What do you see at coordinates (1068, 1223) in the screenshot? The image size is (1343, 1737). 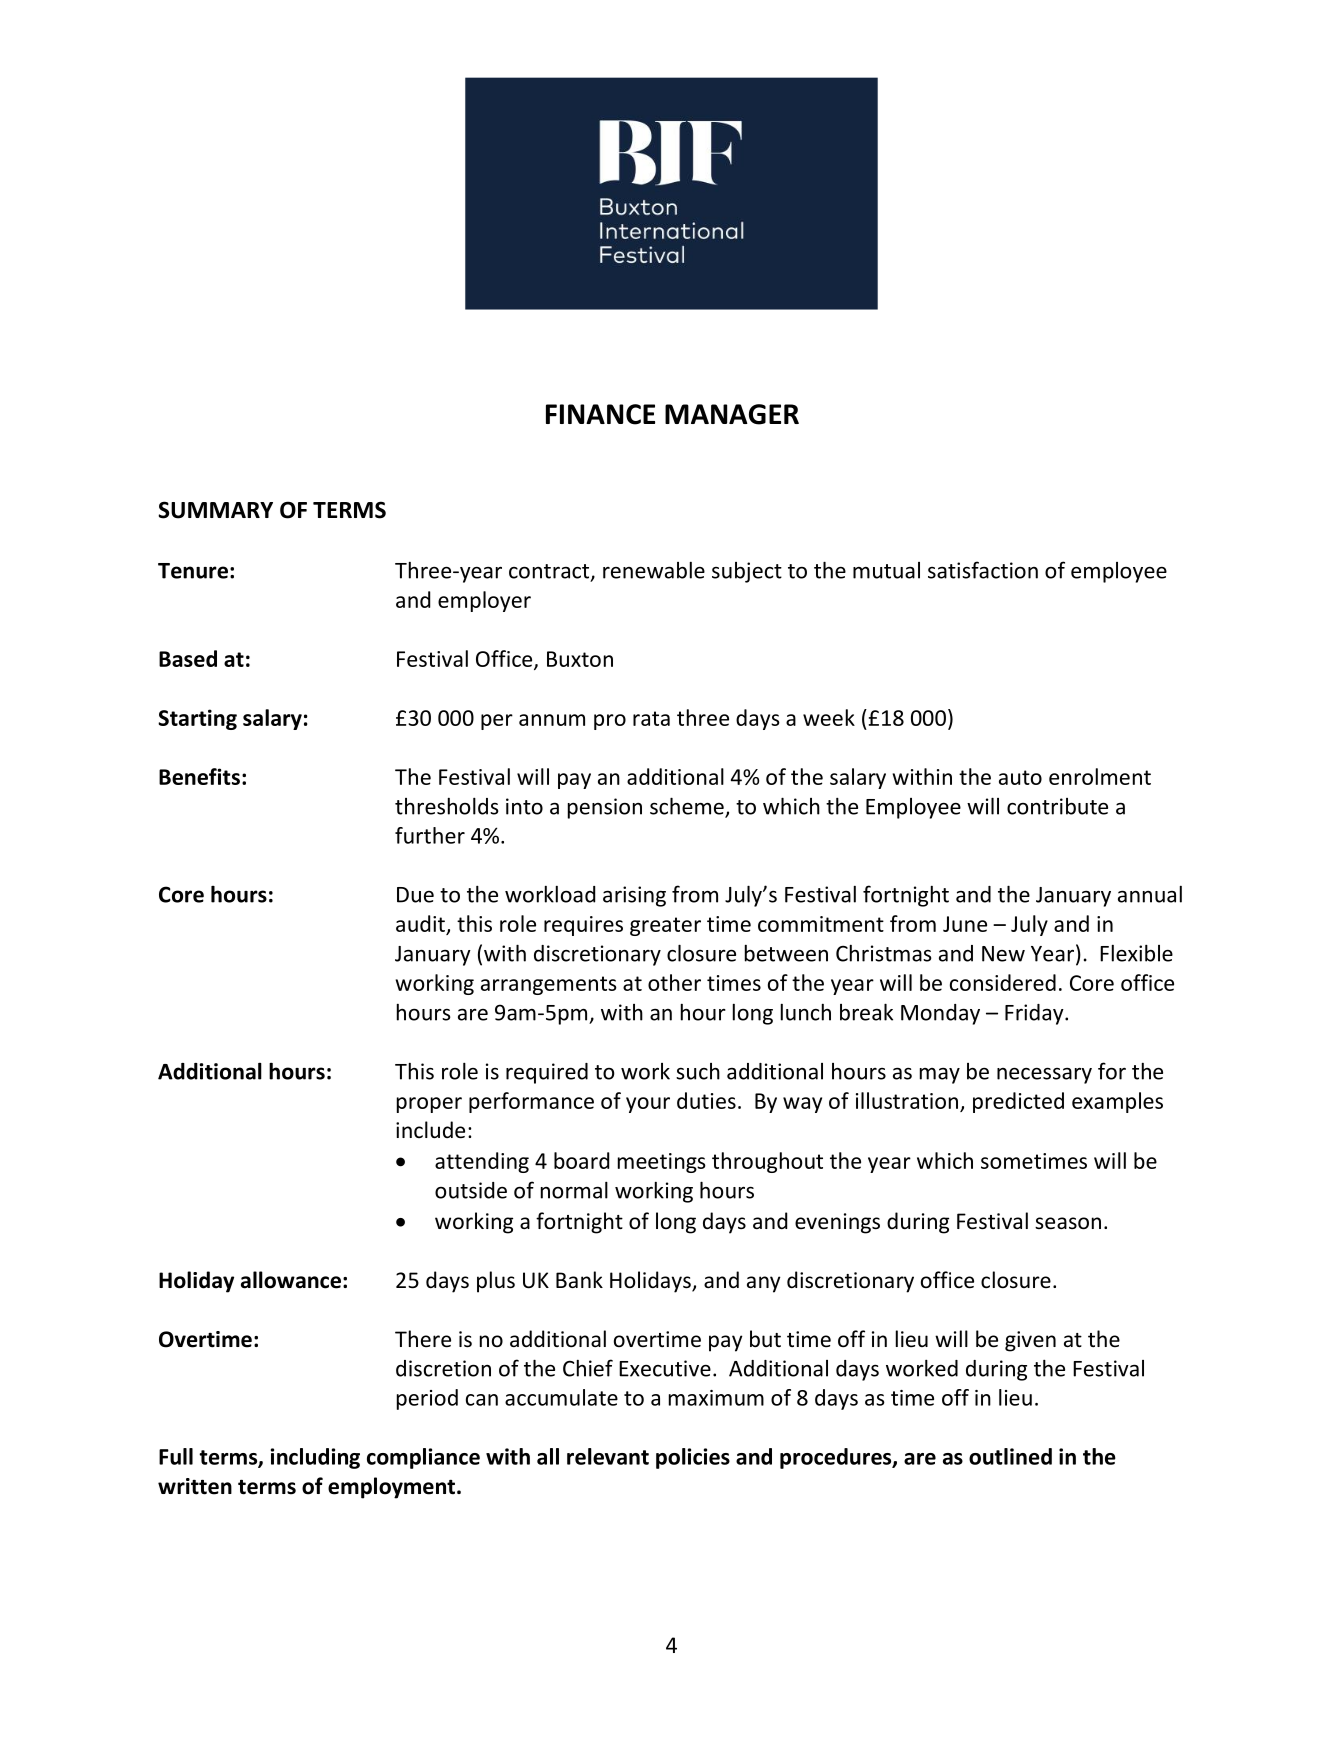 I see `season` at bounding box center [1068, 1223].
